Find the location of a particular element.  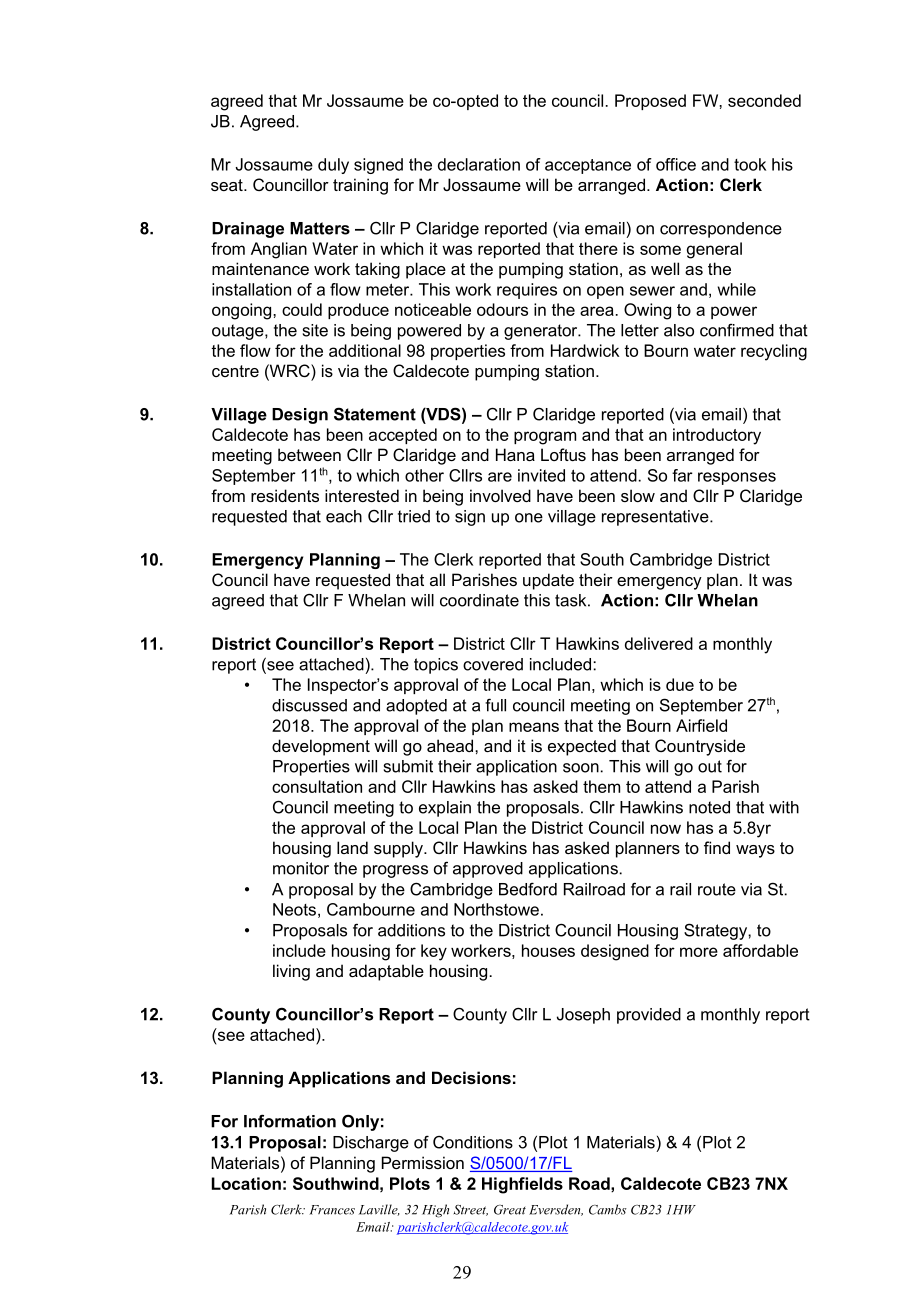

provided is located at coordinates (649, 1016).
